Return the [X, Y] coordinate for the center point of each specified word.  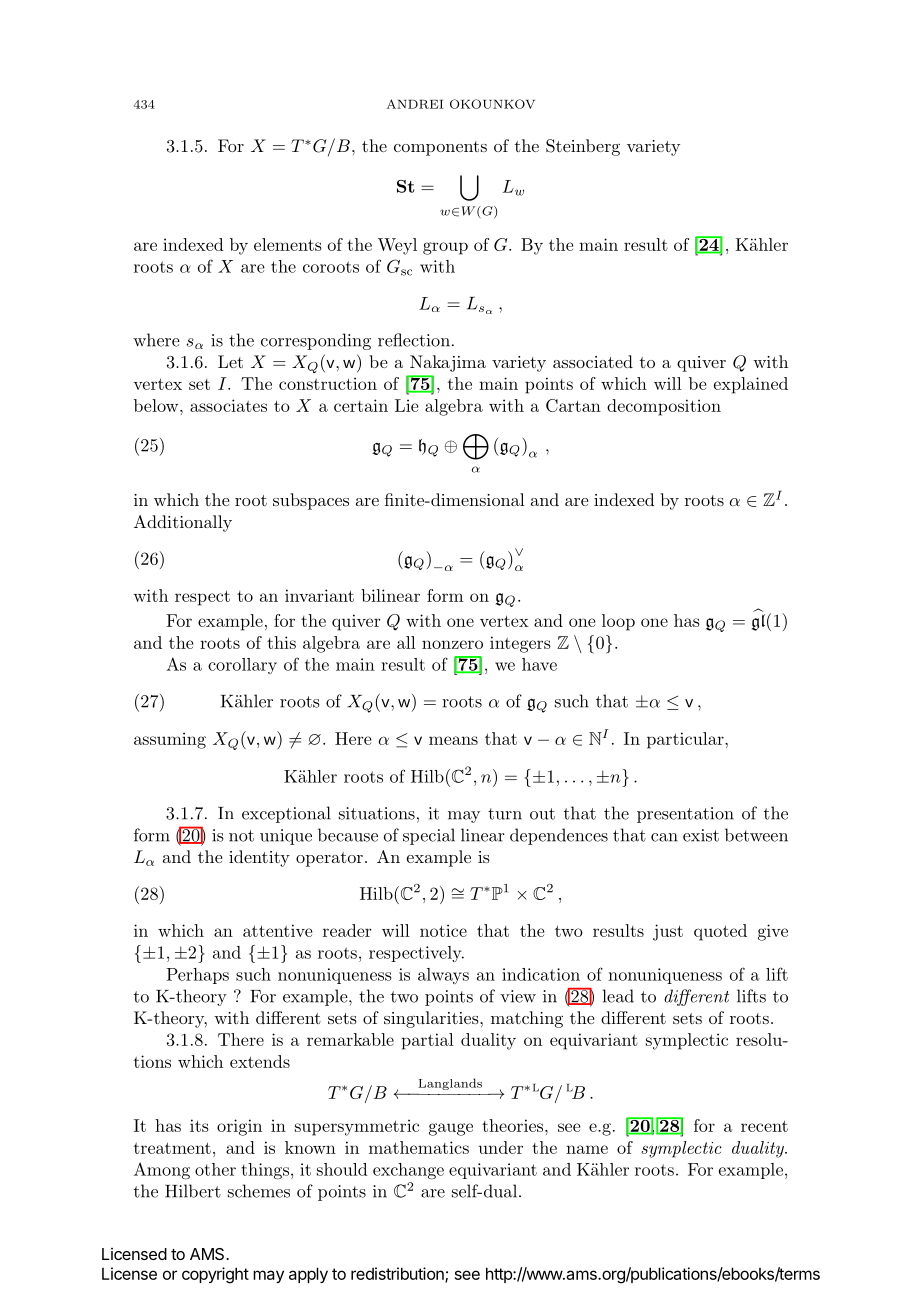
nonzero [452, 644]
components [440, 148]
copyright [215, 1275]
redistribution [398, 1275]
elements [288, 244]
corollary [242, 666]
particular [686, 740]
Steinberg [583, 147]
